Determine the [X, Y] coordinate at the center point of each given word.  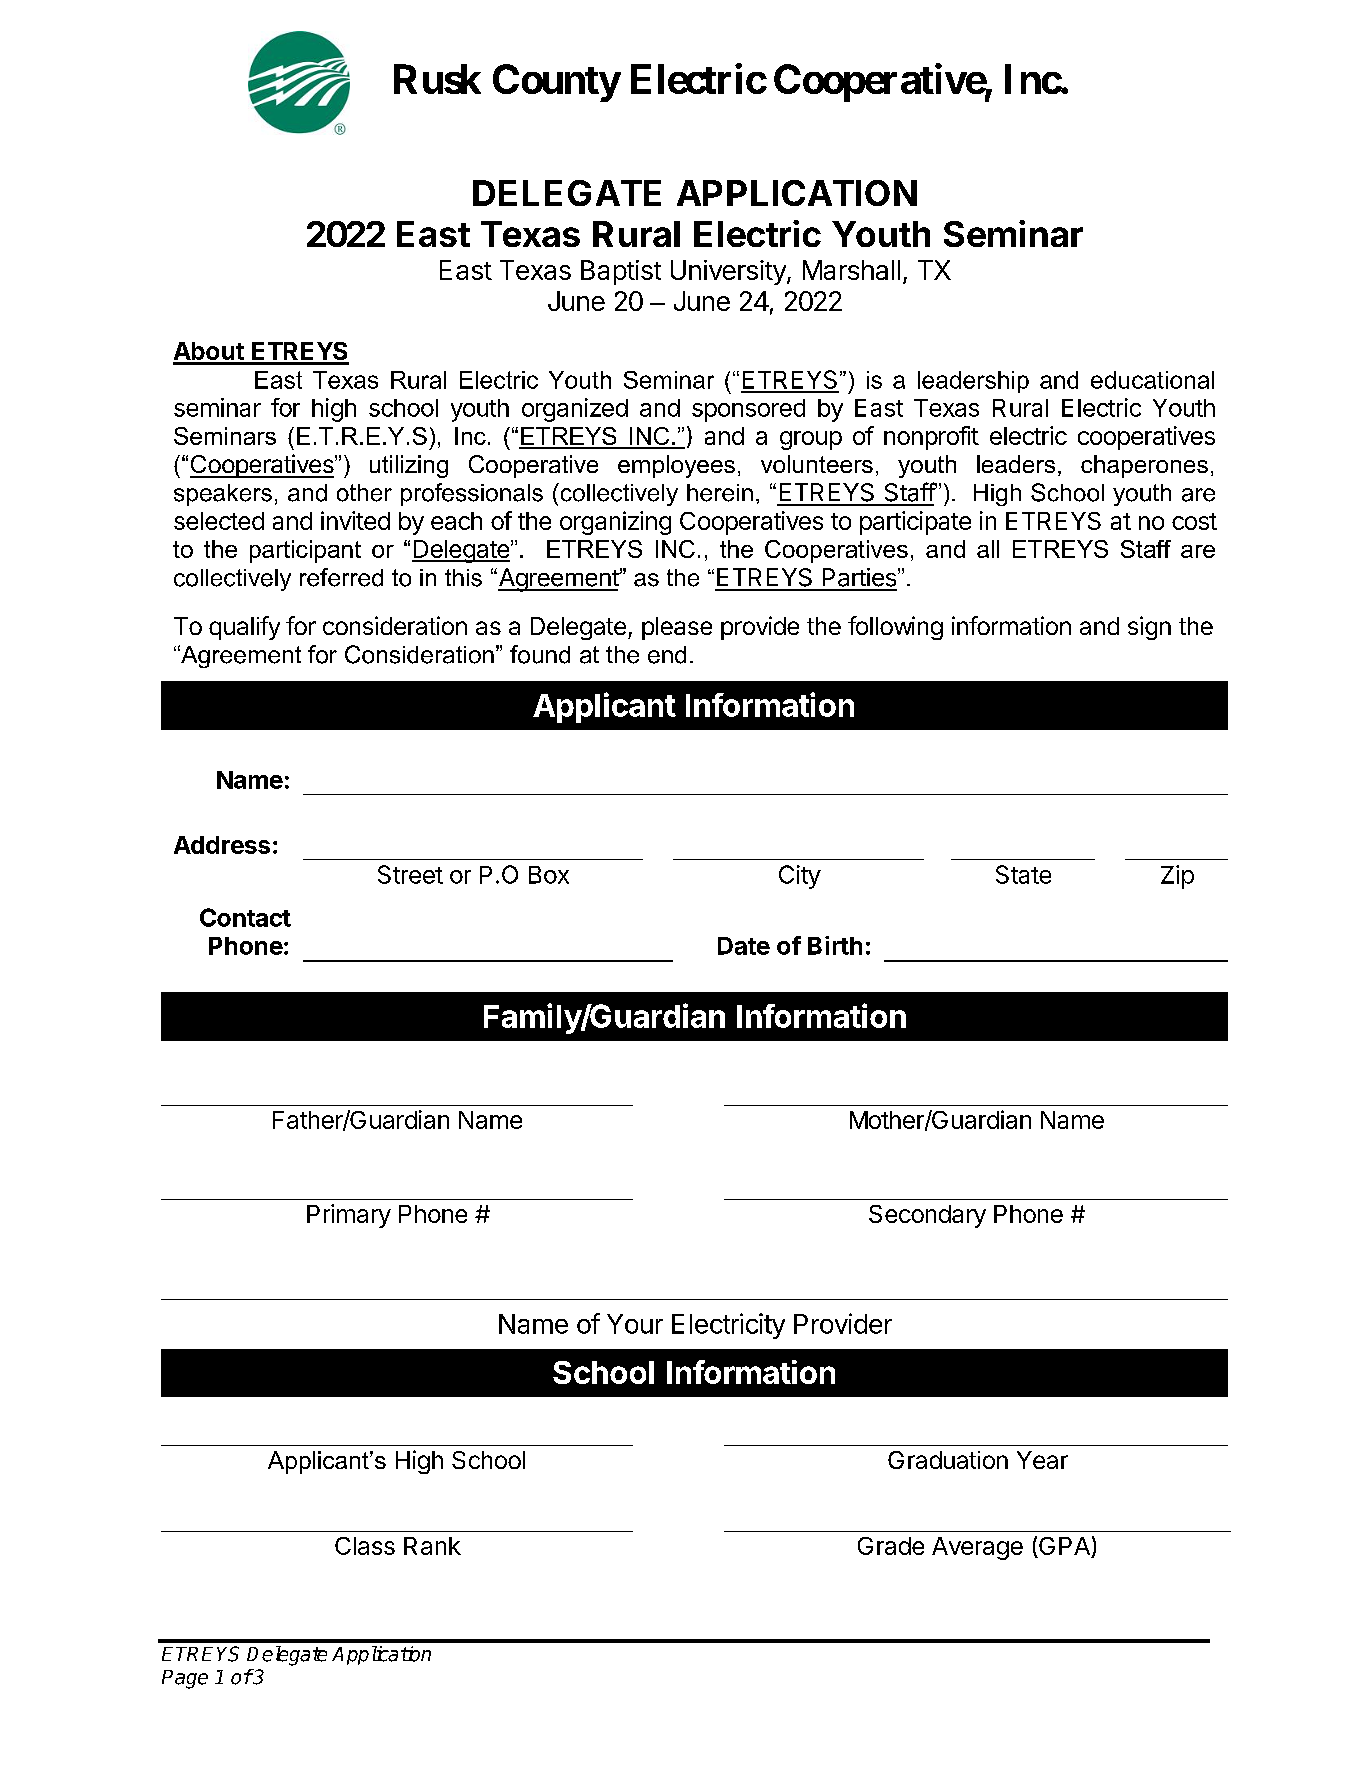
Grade [891, 1546]
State [1023, 874]
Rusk [437, 79]
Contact [245, 917]
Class [365, 1546]
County [556, 83]
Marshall [851, 270]
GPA [1064, 1547]
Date [744, 946]
